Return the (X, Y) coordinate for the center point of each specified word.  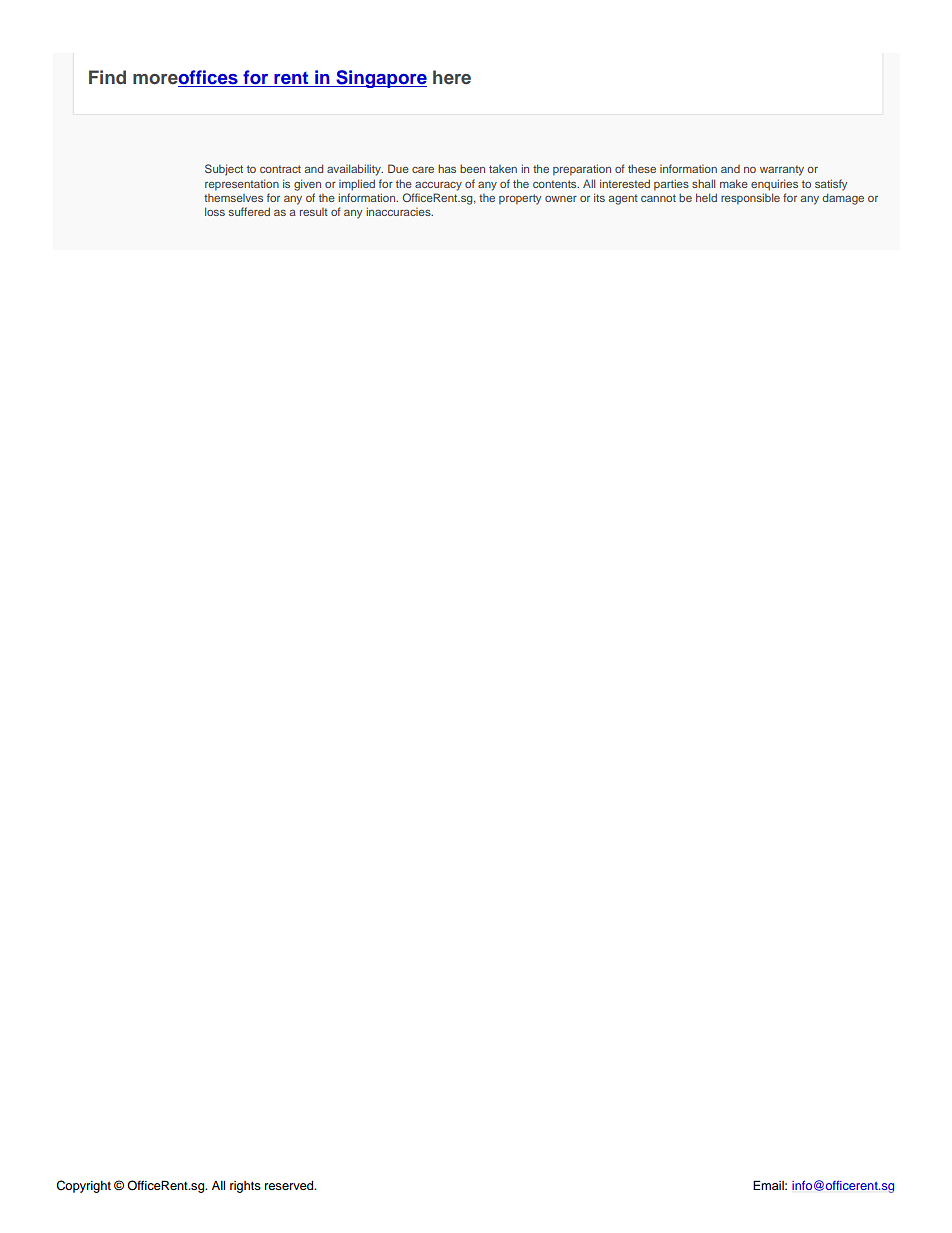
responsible (750, 199)
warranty (782, 170)
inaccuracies (399, 211)
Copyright (83, 1186)
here (452, 77)
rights (245, 1187)
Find (107, 77)
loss (215, 211)
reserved (290, 1185)
